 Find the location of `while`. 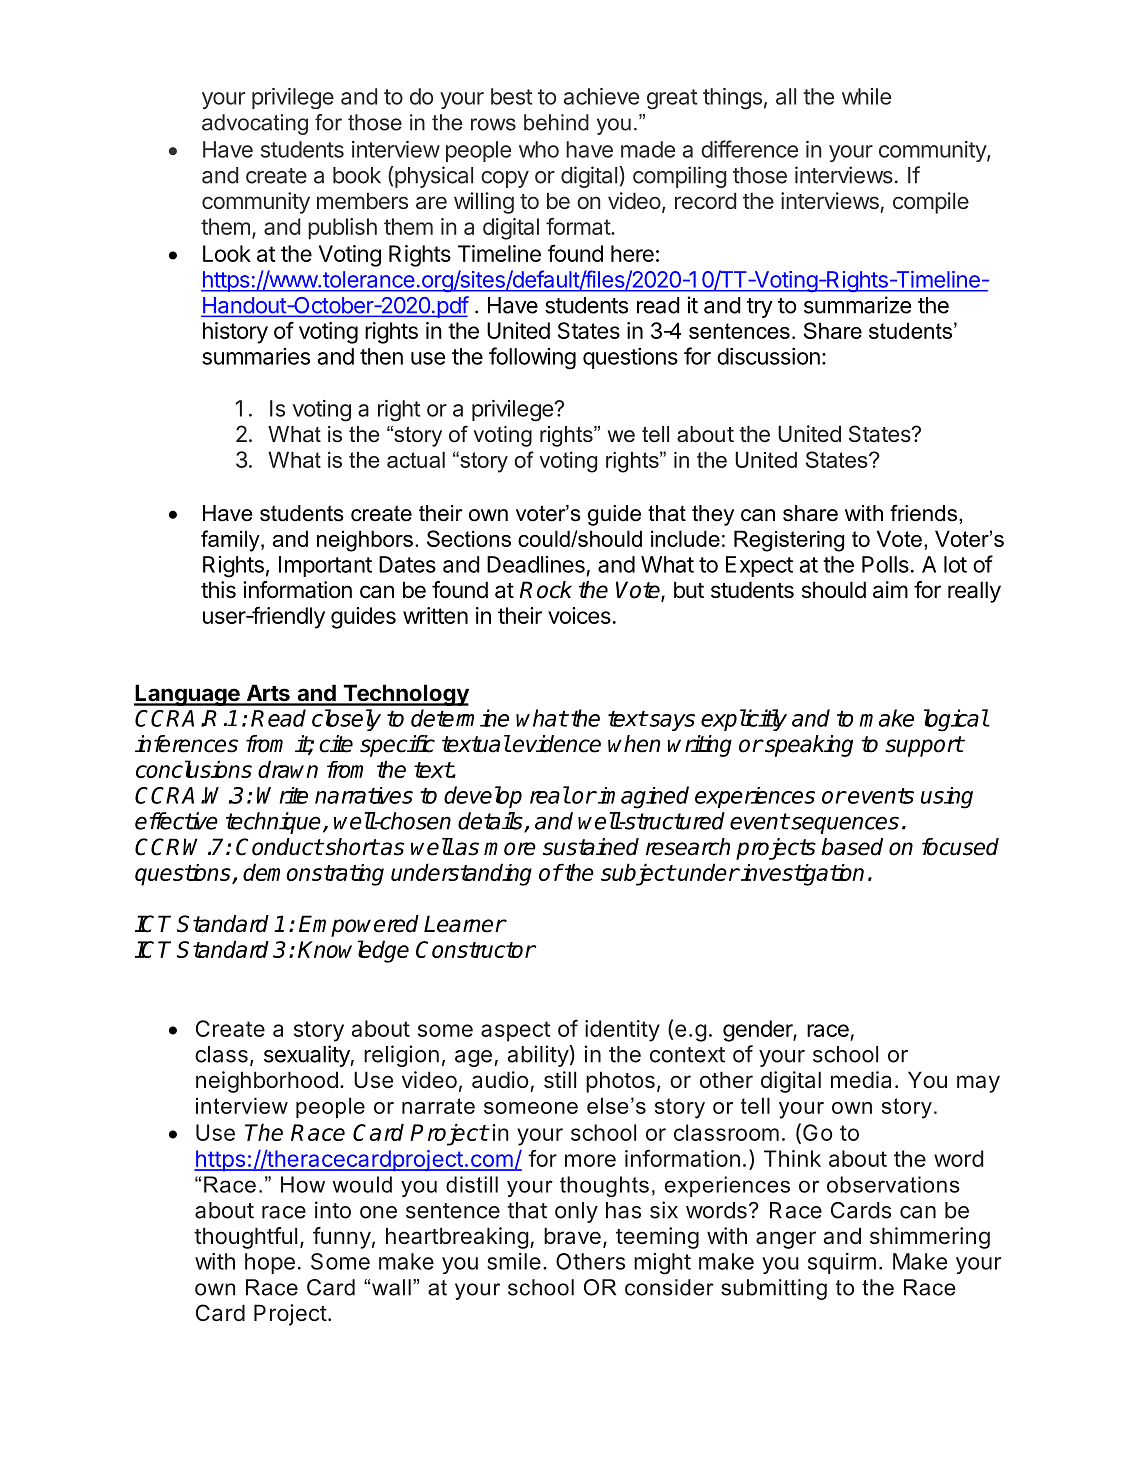

while is located at coordinates (866, 96).
